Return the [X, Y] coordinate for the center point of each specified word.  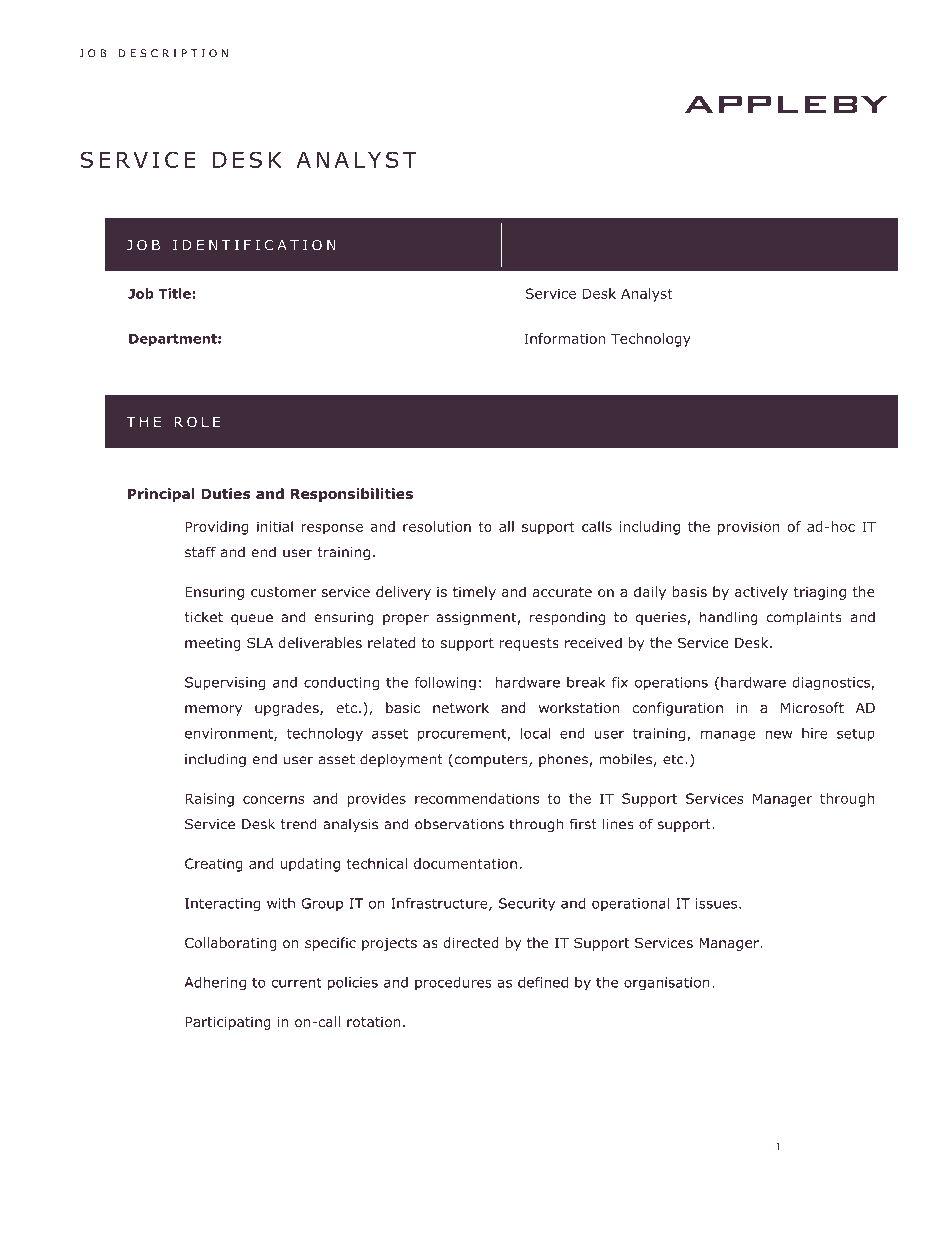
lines [618, 824]
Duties [226, 493]
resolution [437, 526]
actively [761, 593]
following [445, 684]
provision [749, 528]
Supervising [225, 684]
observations [459, 824]
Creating [214, 865]
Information [564, 338]
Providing [216, 528]
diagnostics [832, 684]
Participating [228, 1023]
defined [543, 982]
